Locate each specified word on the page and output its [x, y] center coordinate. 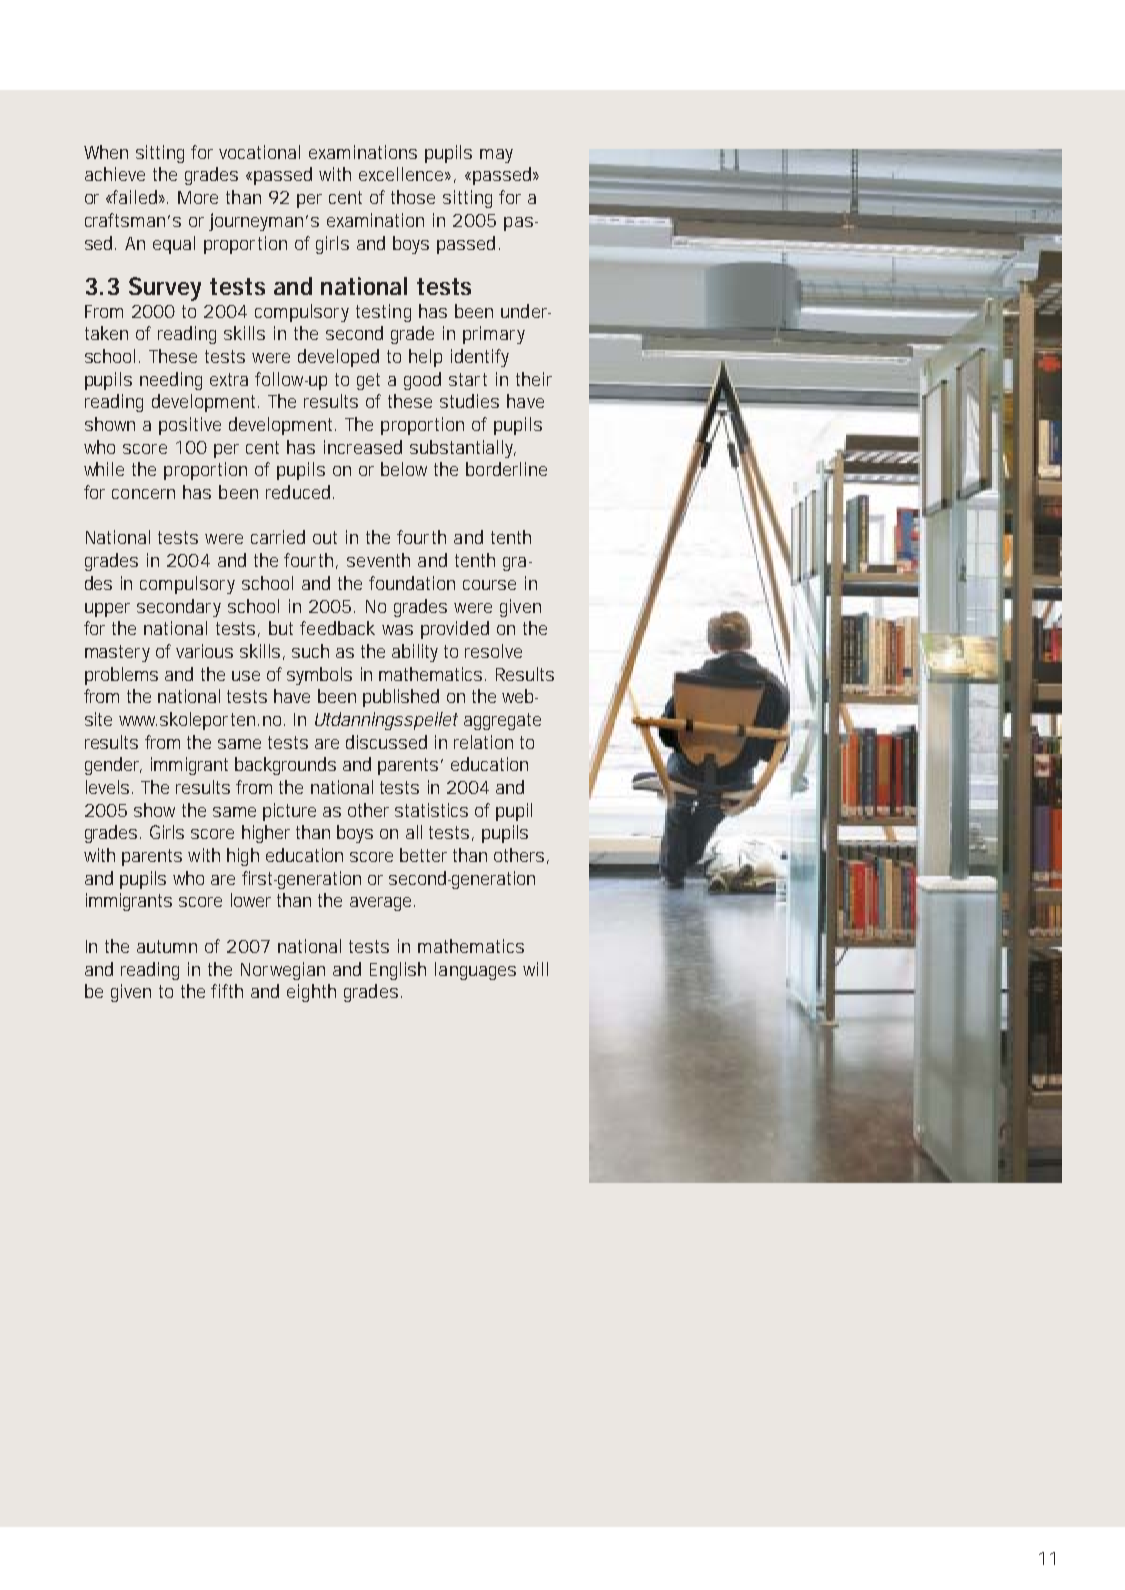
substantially [463, 449]
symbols [319, 676]
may [496, 156]
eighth [311, 993]
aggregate [502, 721]
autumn [167, 946]
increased [363, 447]
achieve [115, 174]
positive [190, 426]
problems [121, 676]
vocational [259, 152]
